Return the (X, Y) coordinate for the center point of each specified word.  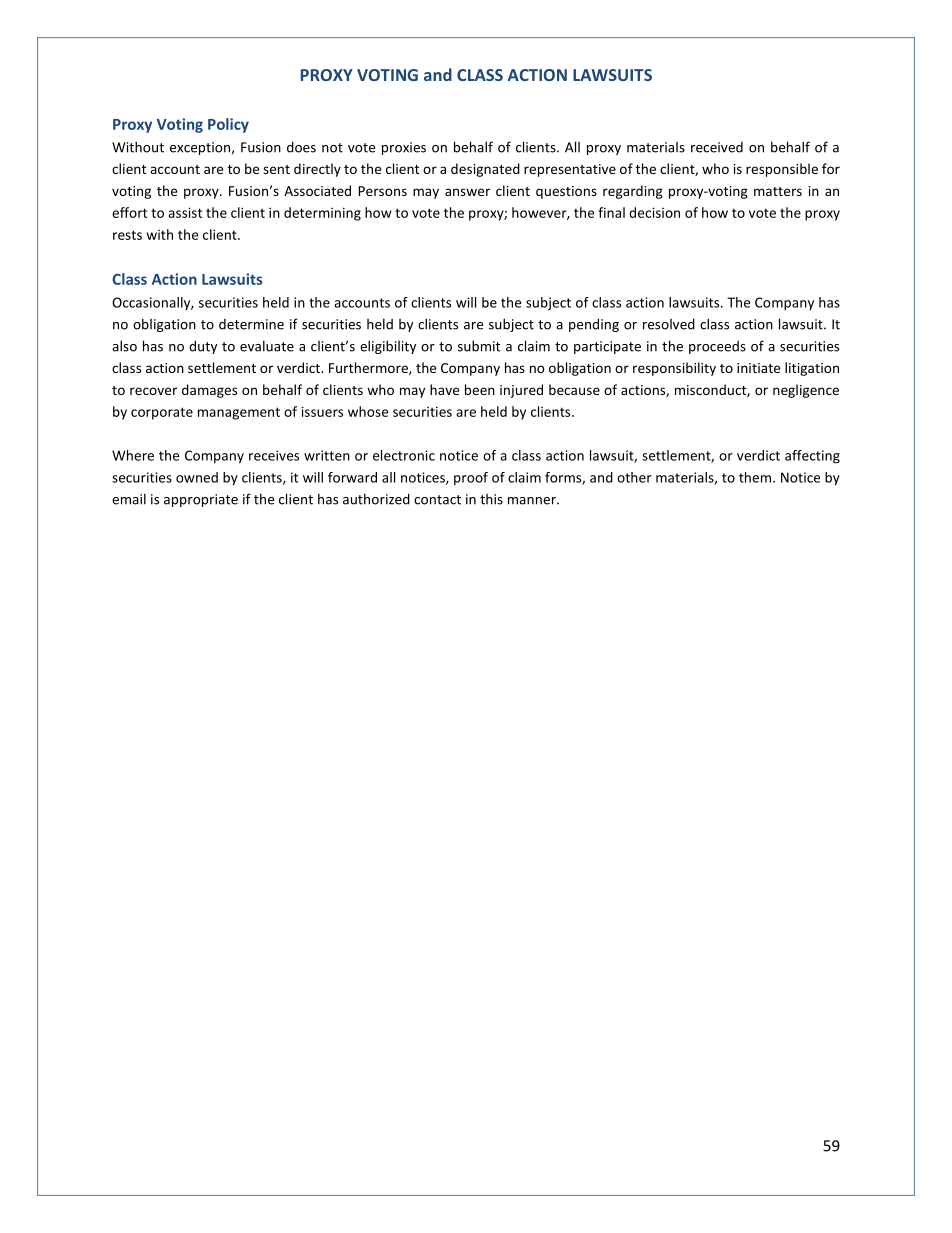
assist (185, 212)
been (480, 389)
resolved (669, 324)
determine (251, 324)
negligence (806, 391)
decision (654, 212)
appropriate (201, 500)
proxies (404, 148)
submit (479, 346)
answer (467, 192)
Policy (228, 125)
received (717, 147)
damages (209, 391)
